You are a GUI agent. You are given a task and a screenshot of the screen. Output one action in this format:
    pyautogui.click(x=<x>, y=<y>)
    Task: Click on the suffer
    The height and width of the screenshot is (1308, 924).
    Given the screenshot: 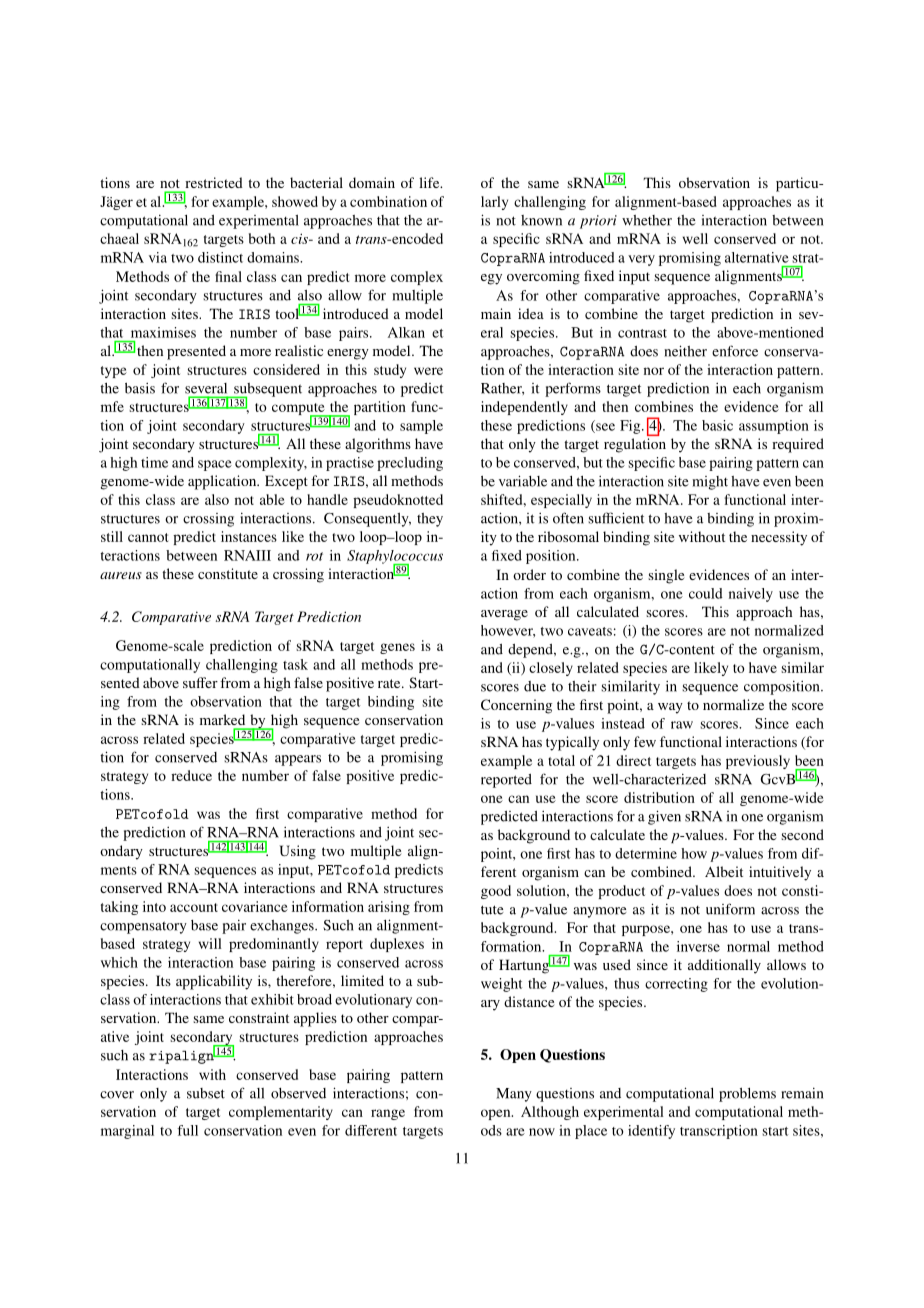 What is the action you would take?
    pyautogui.click(x=200, y=682)
